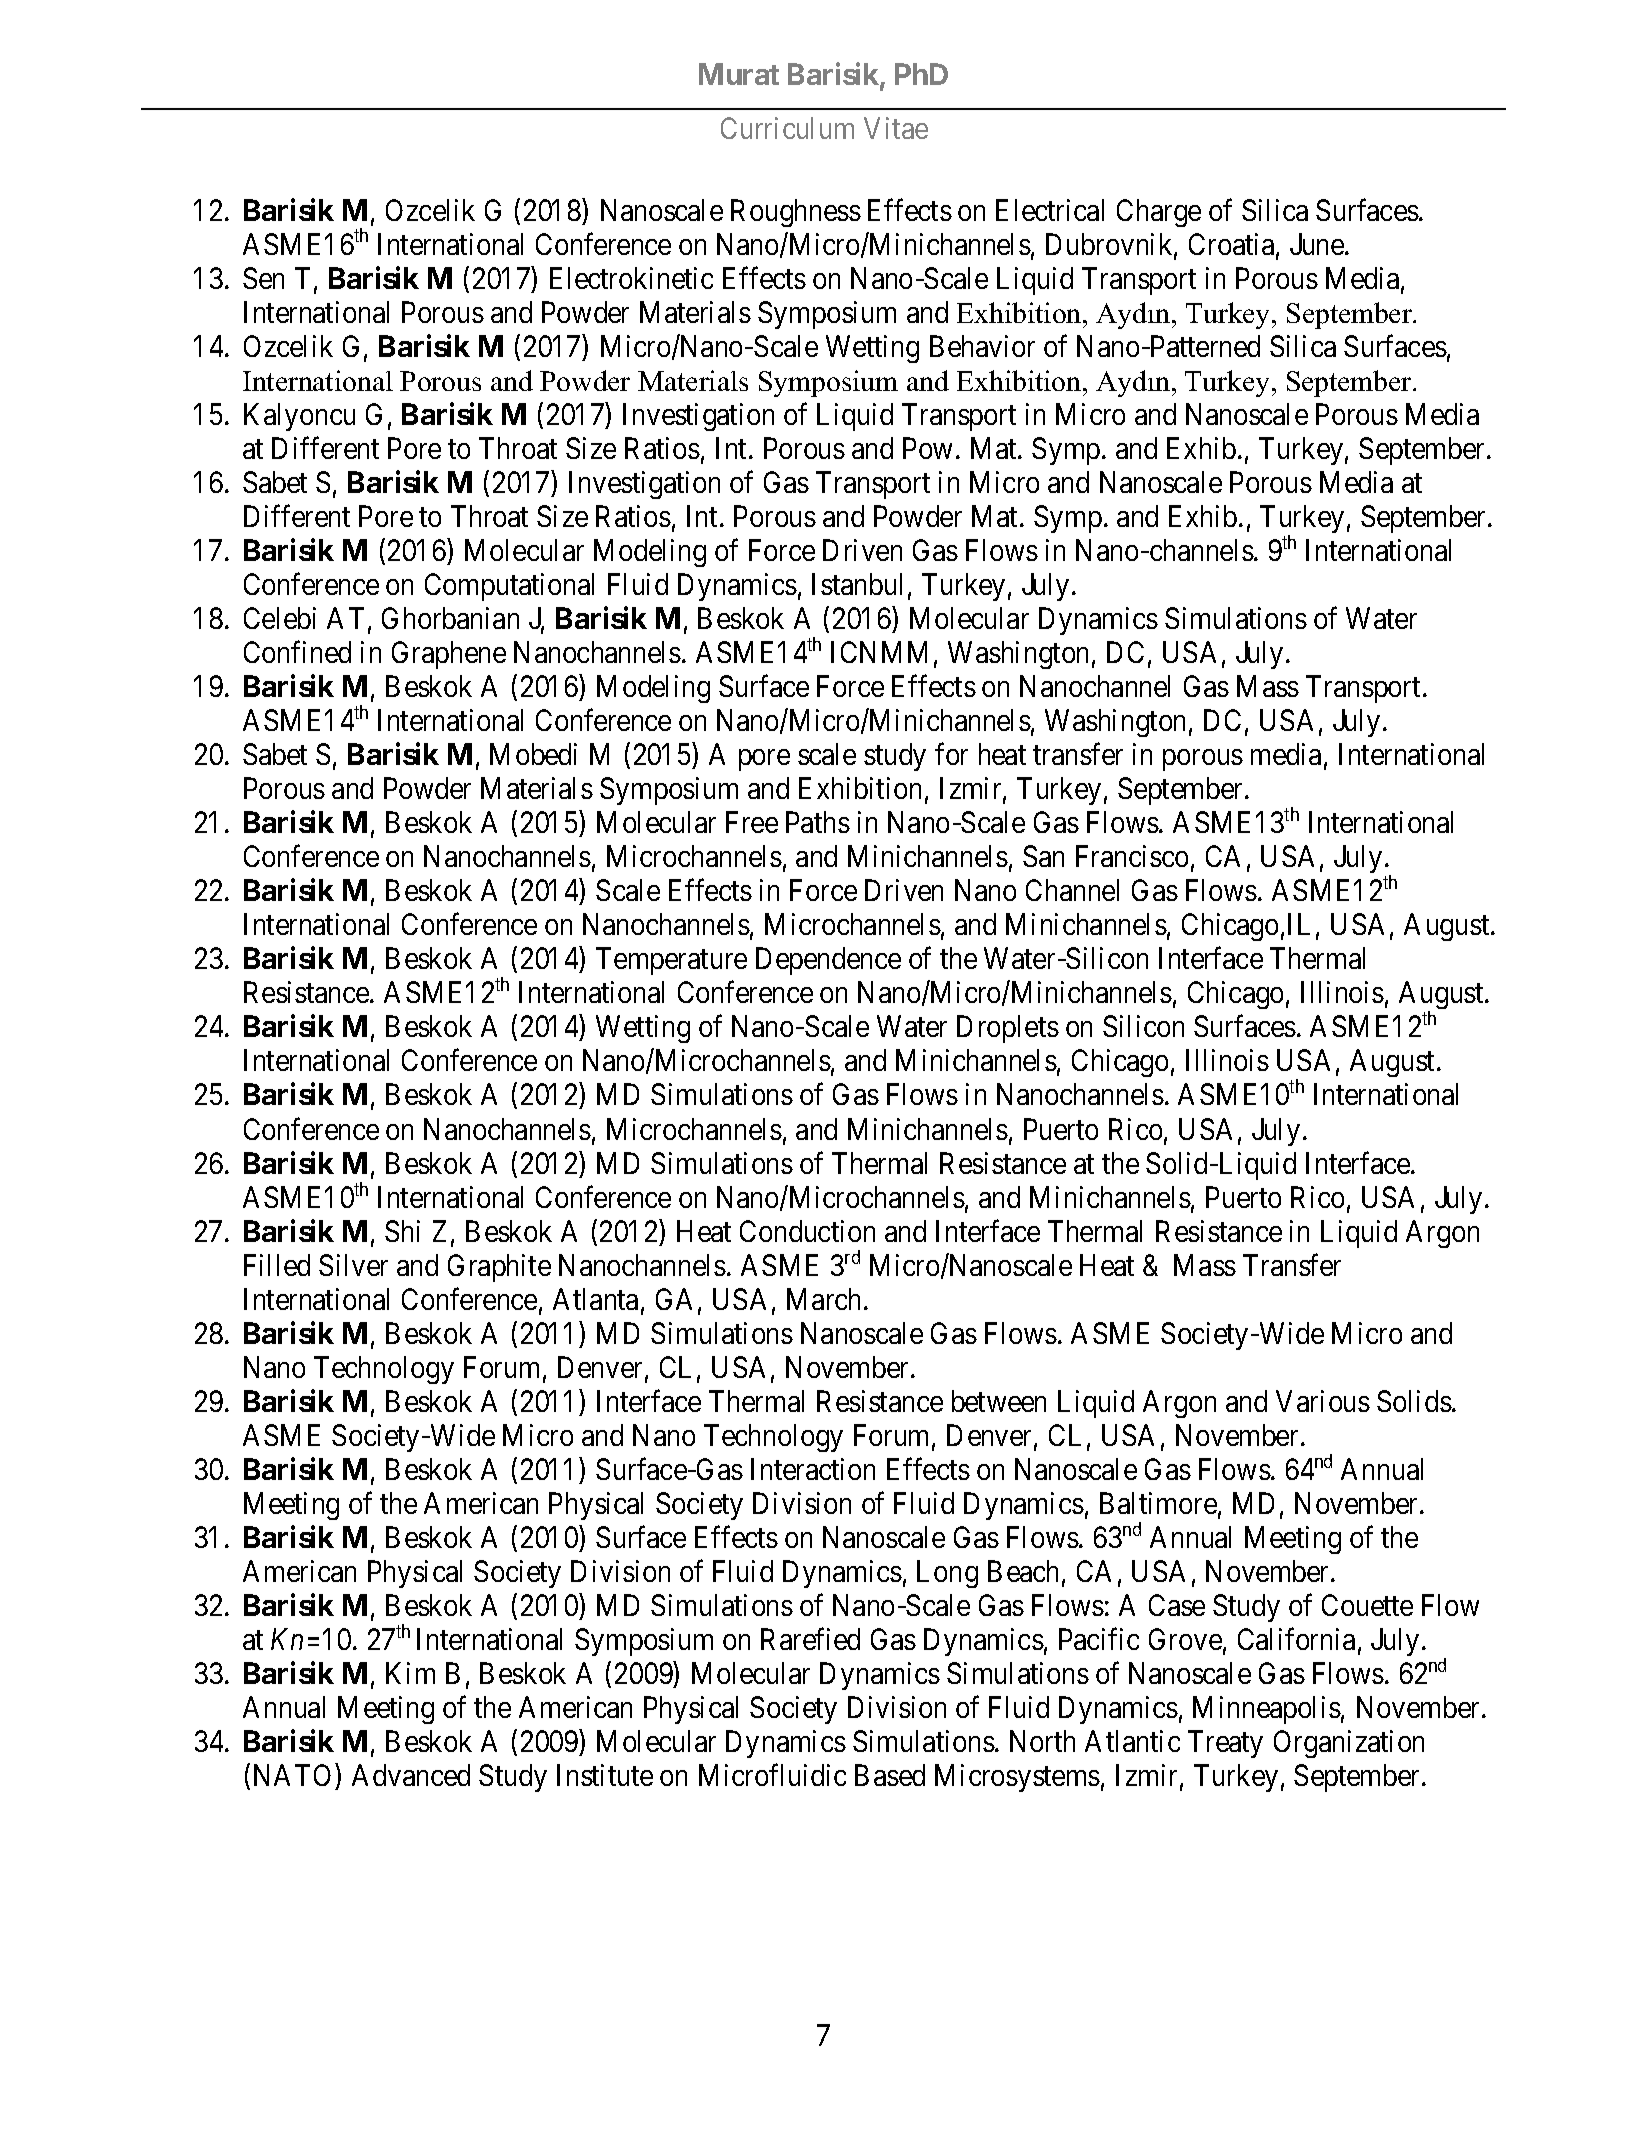 The height and width of the screenshot is (2131, 1647). What do you see at coordinates (857, 584) in the screenshot?
I see `Istanbul` at bounding box center [857, 584].
